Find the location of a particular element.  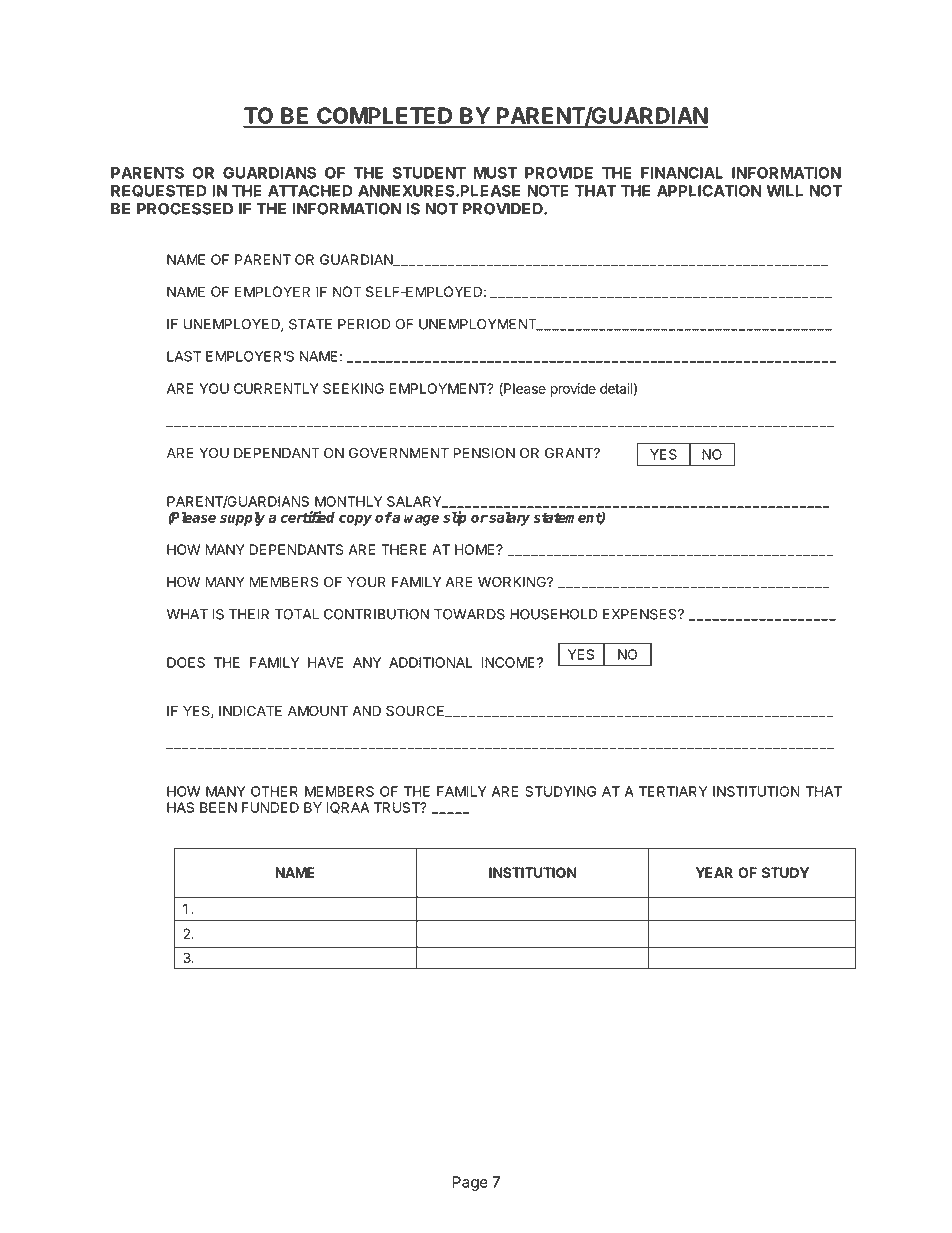

PROCESSED is located at coordinates (185, 209).
